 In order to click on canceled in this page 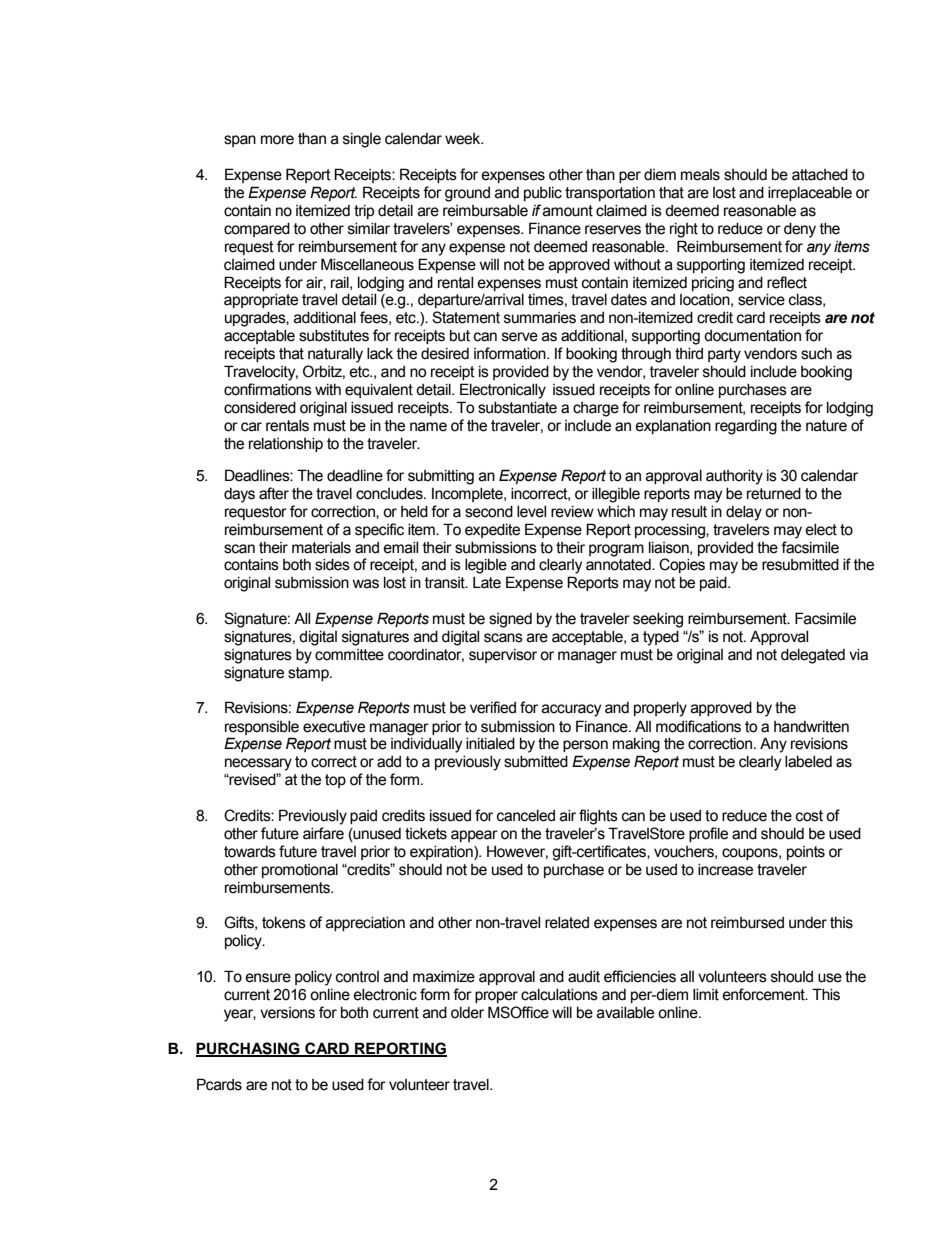, I will do `click(526, 816)`.
